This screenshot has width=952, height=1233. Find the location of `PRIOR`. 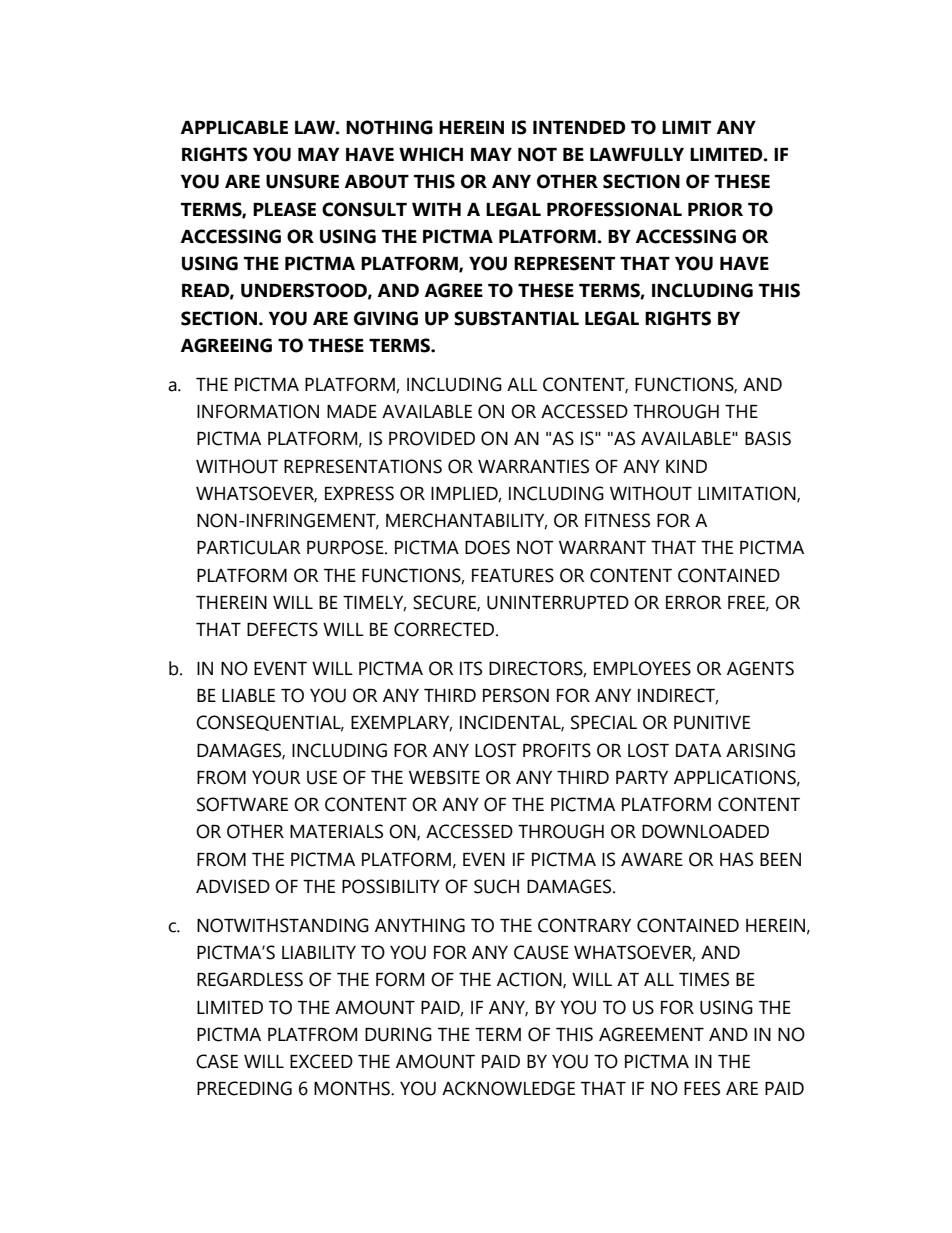

PRIOR is located at coordinates (715, 209).
